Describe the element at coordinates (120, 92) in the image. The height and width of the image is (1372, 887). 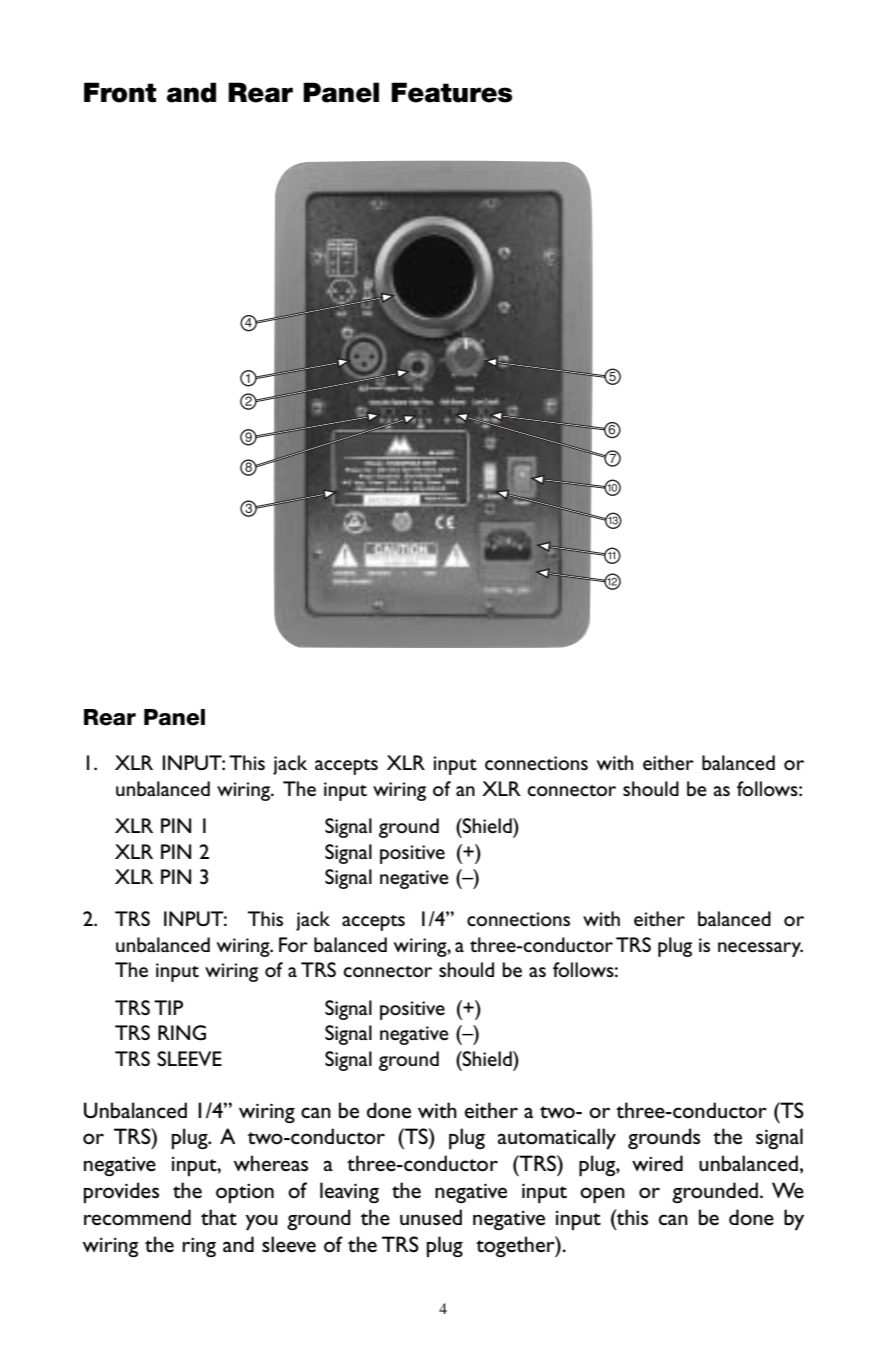
I see `Front` at that location.
